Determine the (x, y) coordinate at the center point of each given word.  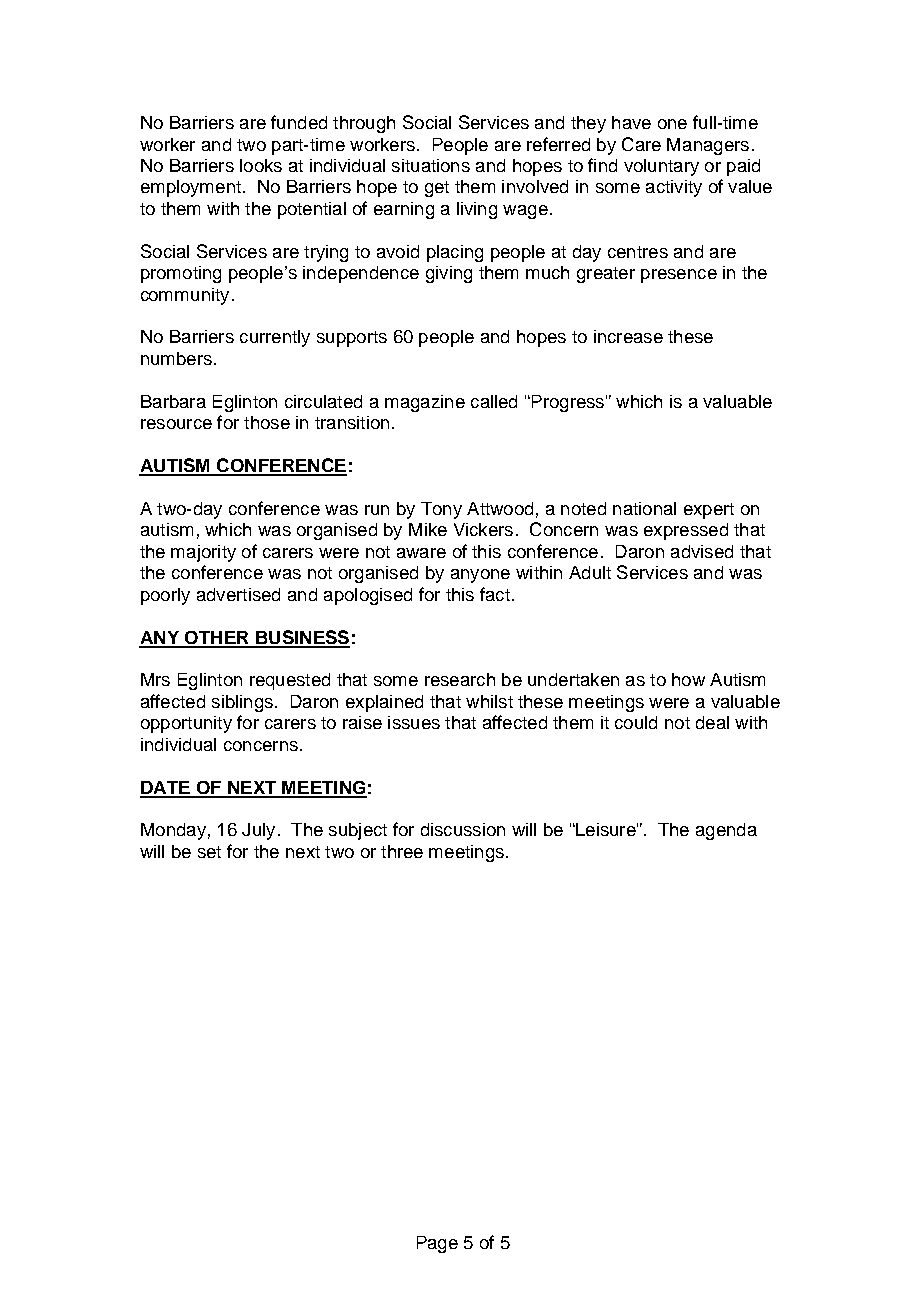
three (402, 851)
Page (437, 1244)
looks (261, 165)
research (460, 679)
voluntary (661, 167)
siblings (242, 703)
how (688, 679)
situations (431, 165)
